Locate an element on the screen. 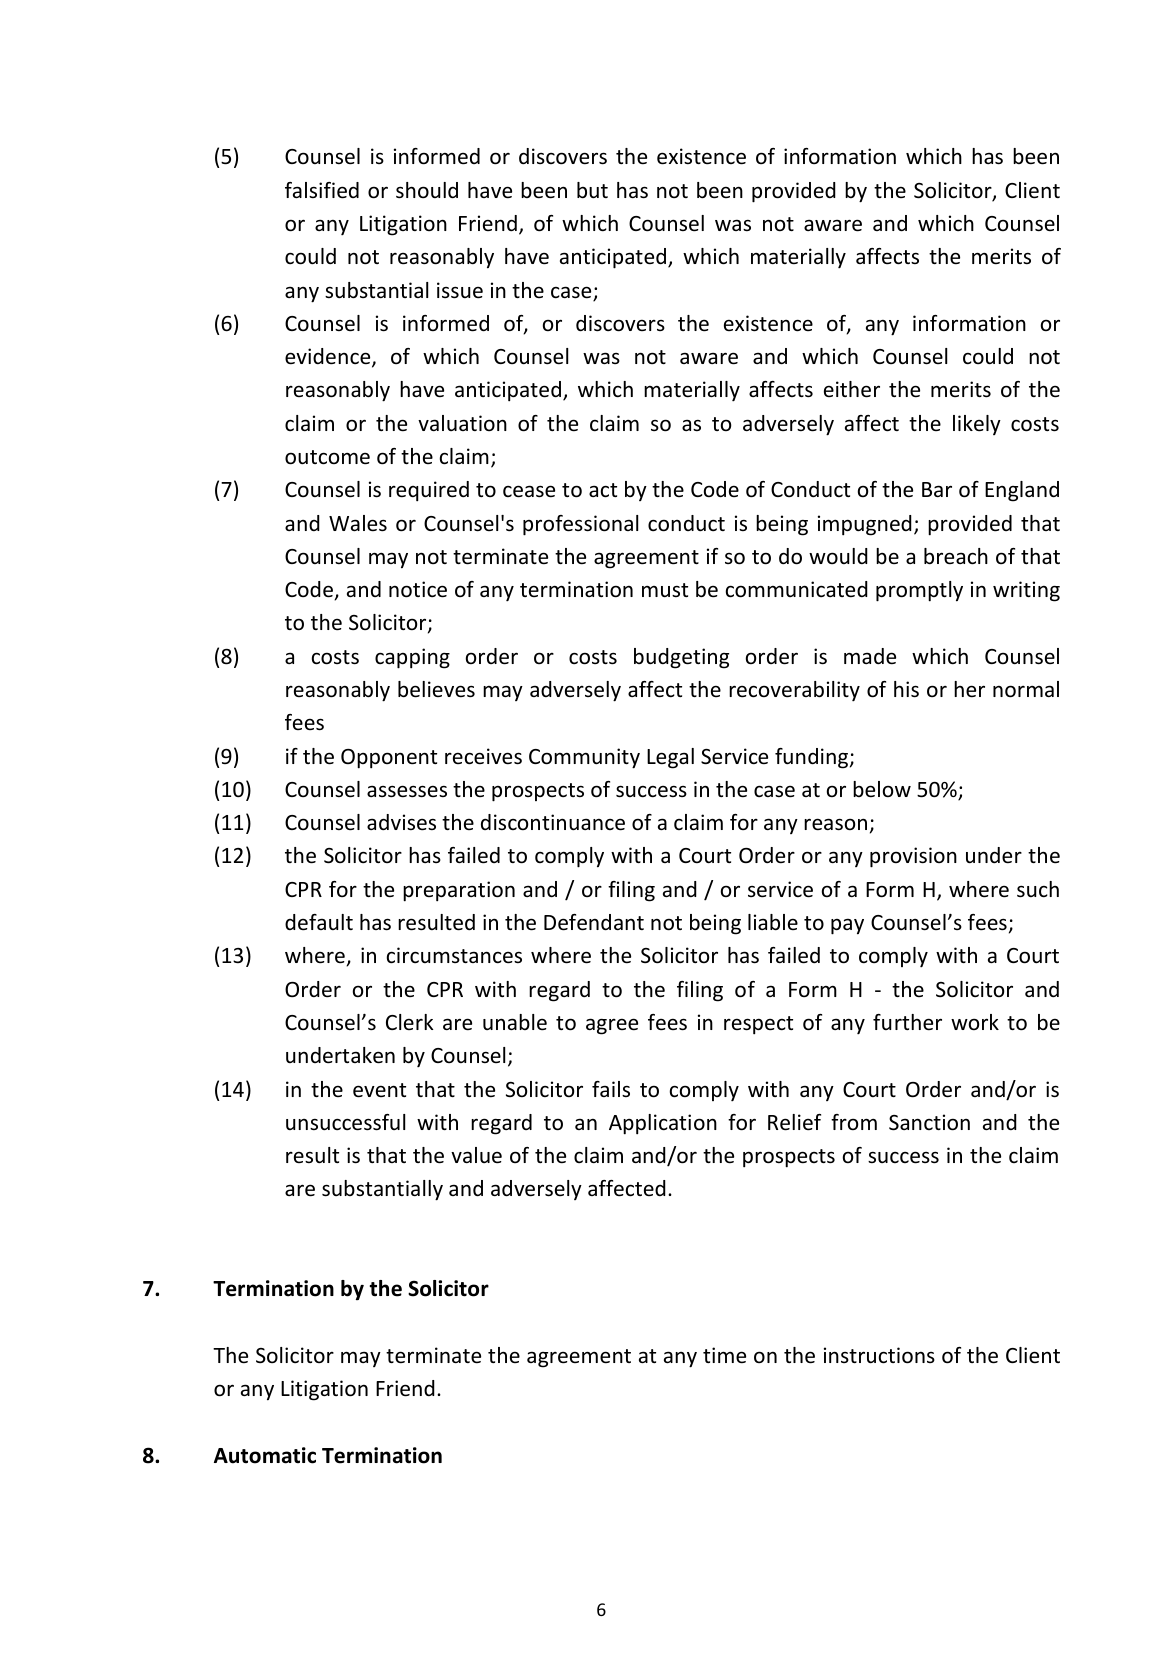  fails is located at coordinates (611, 1089).
